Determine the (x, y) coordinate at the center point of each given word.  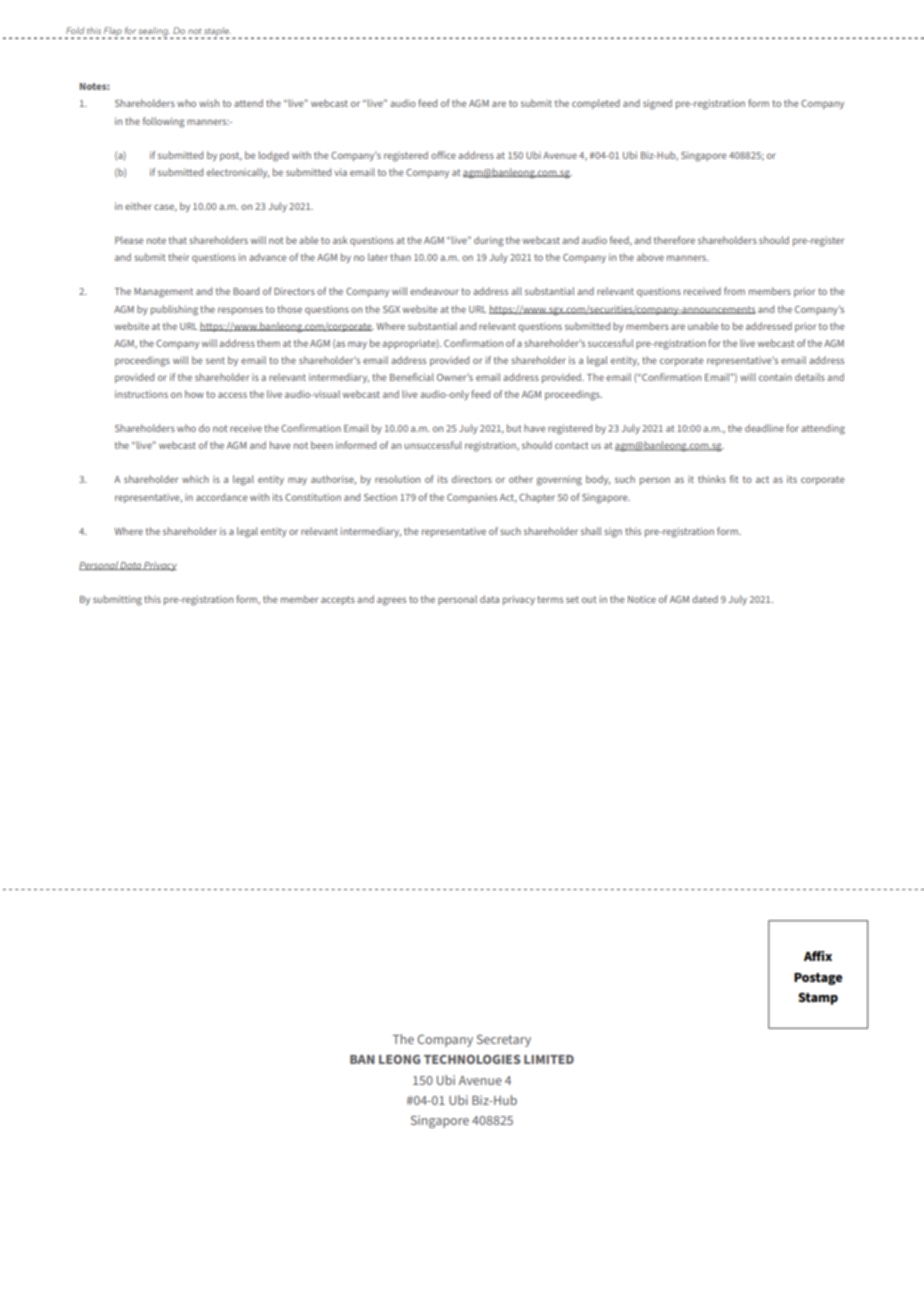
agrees (391, 601)
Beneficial (412, 377)
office (443, 155)
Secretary (504, 1040)
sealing (154, 32)
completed (596, 104)
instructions (141, 394)
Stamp (818, 998)
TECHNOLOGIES (472, 1059)
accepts (338, 600)
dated (705, 599)
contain (775, 377)
